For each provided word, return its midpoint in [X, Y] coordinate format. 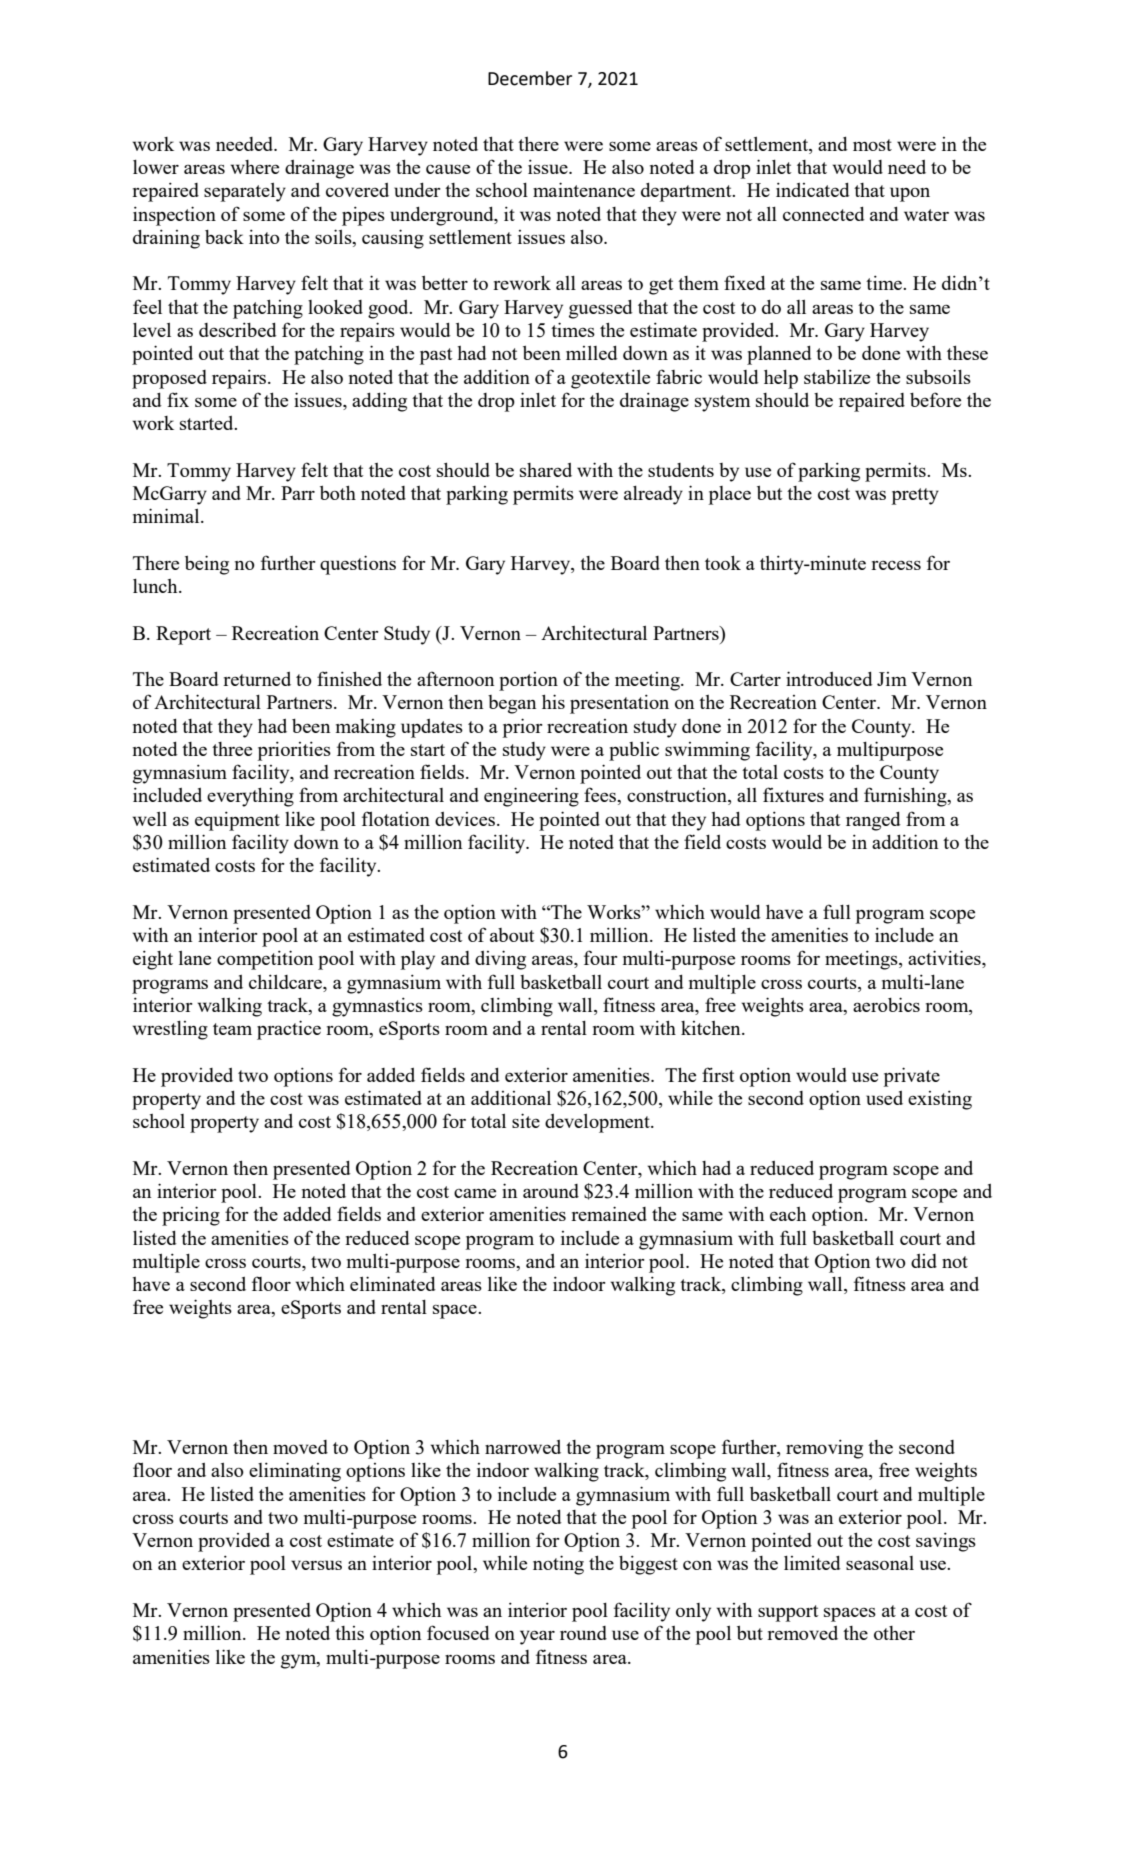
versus [316, 1565]
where [254, 167]
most [872, 145]
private [912, 1077]
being [207, 565]
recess [896, 565]
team [232, 1029]
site [526, 1120]
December [530, 78]
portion [528, 681]
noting [558, 1565]
